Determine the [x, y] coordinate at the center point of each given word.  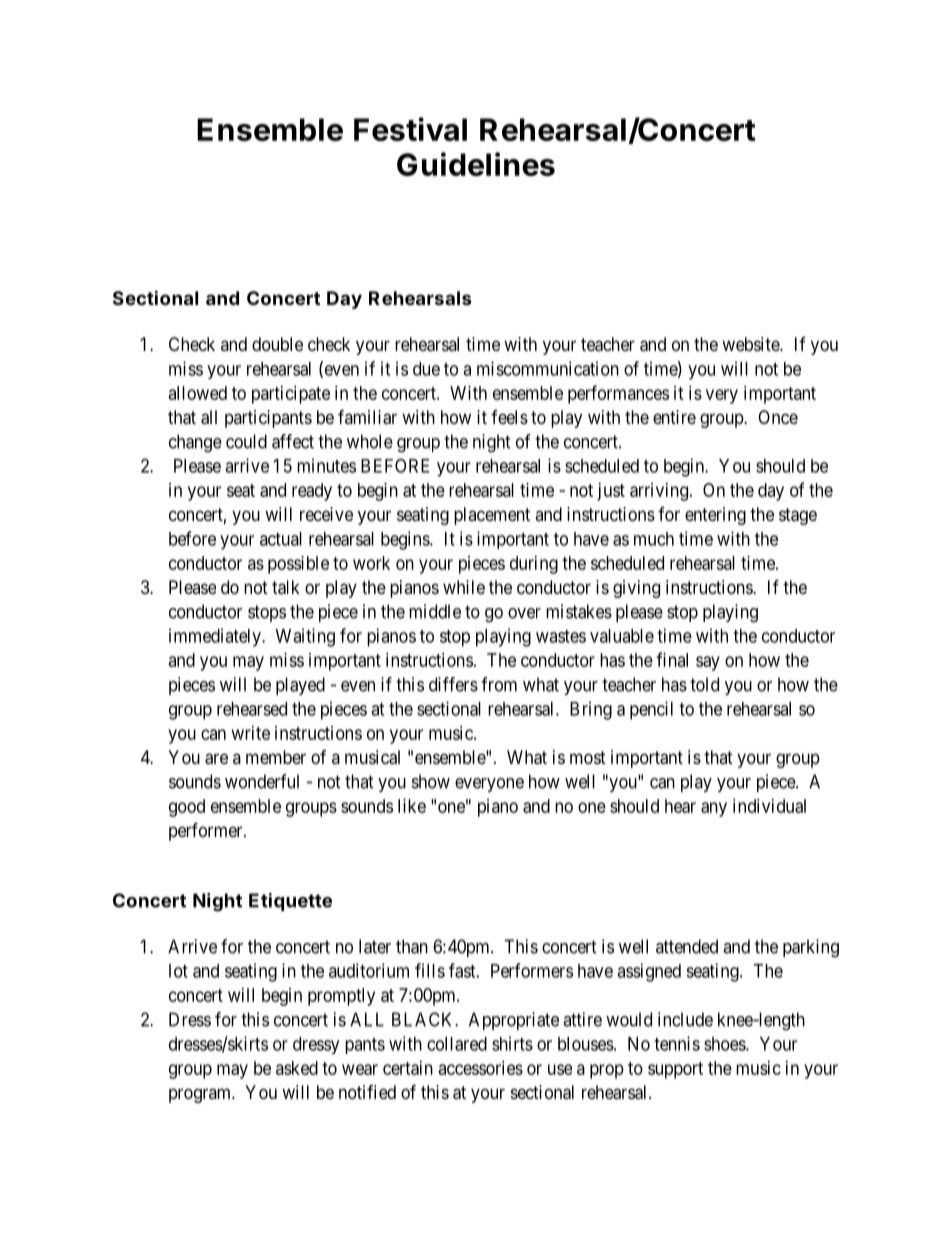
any [714, 809]
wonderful [262, 781]
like [412, 806]
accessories [481, 1068]
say [708, 663]
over [524, 613]
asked [297, 1068]
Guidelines [476, 164]
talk [286, 587]
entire [674, 417]
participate [291, 395]
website [751, 344]
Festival [410, 129]
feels [509, 417]
